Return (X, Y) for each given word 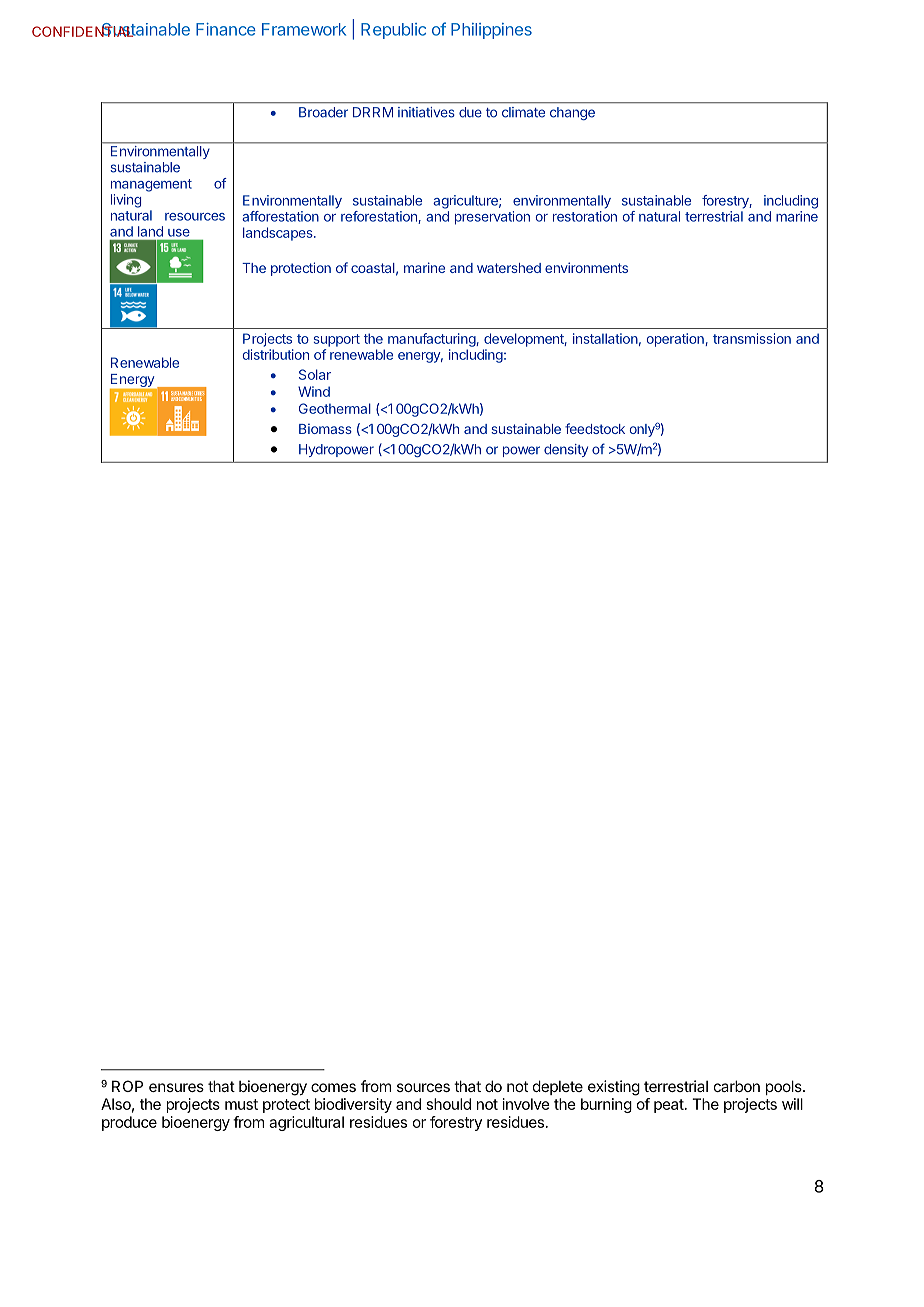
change (572, 113)
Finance (226, 29)
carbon (737, 1086)
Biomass (325, 428)
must (241, 1104)
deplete (558, 1087)
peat (670, 1106)
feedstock (595, 428)
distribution (276, 354)
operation (676, 340)
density (566, 450)
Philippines (491, 31)
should (449, 1104)
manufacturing (432, 340)
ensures (176, 1087)
